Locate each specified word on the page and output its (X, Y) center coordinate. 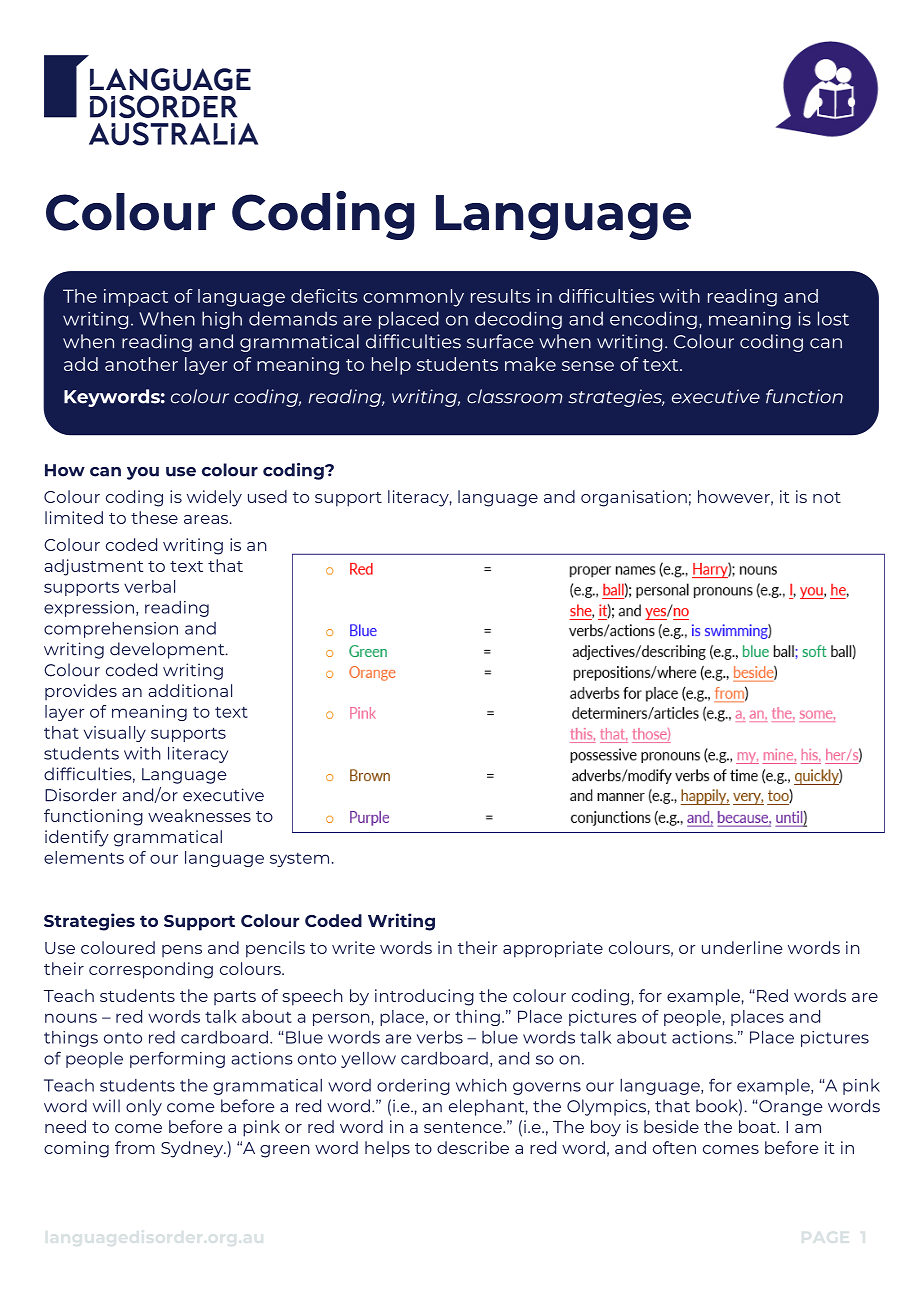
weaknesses (199, 815)
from (135, 1147)
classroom (515, 396)
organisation (634, 498)
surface (500, 341)
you (143, 473)
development (168, 650)
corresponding (151, 970)
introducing (424, 997)
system (299, 860)
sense (588, 366)
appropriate (553, 949)
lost (833, 318)
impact (136, 298)
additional (190, 690)
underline (742, 947)
